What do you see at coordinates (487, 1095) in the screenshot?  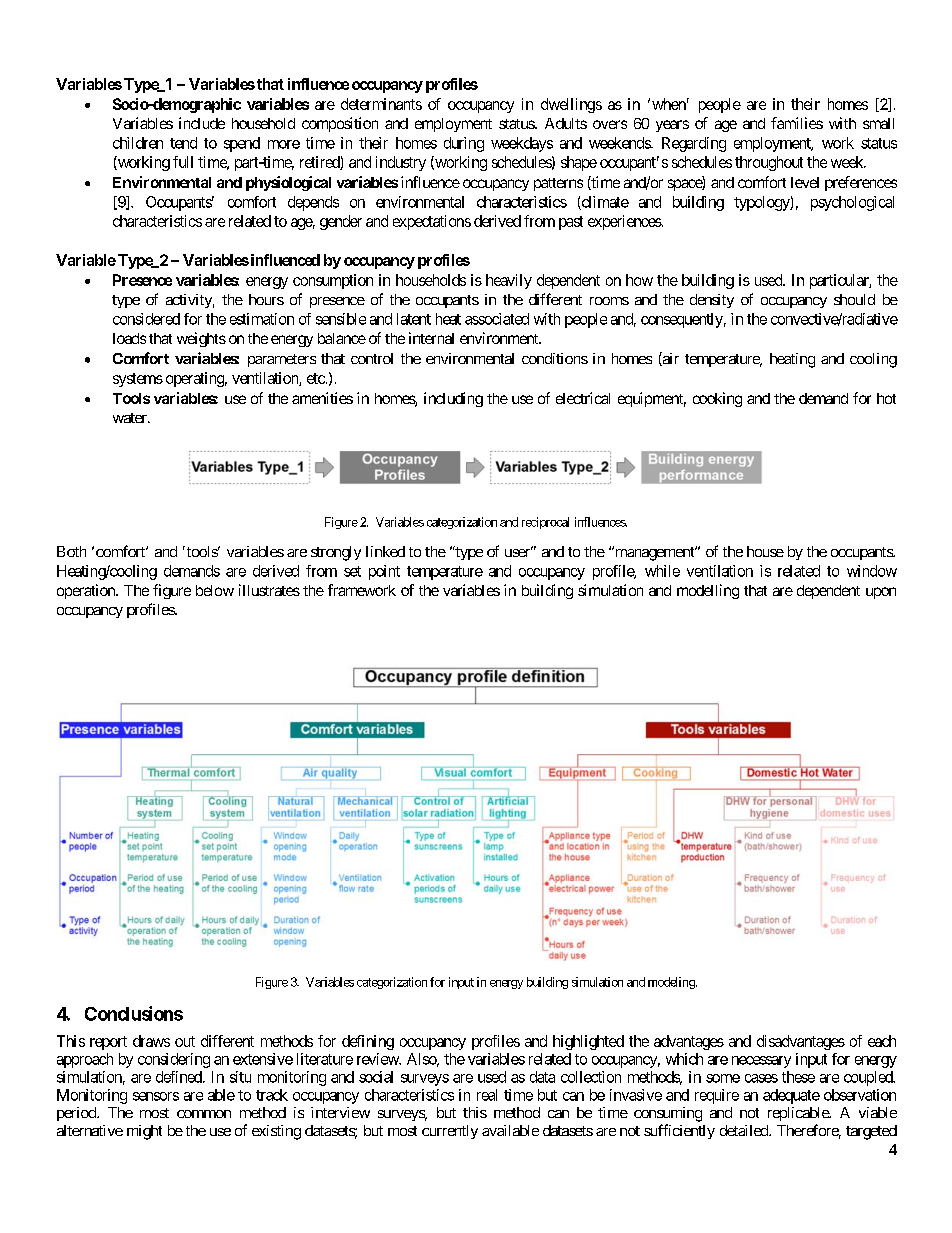 I see `real` at bounding box center [487, 1095].
